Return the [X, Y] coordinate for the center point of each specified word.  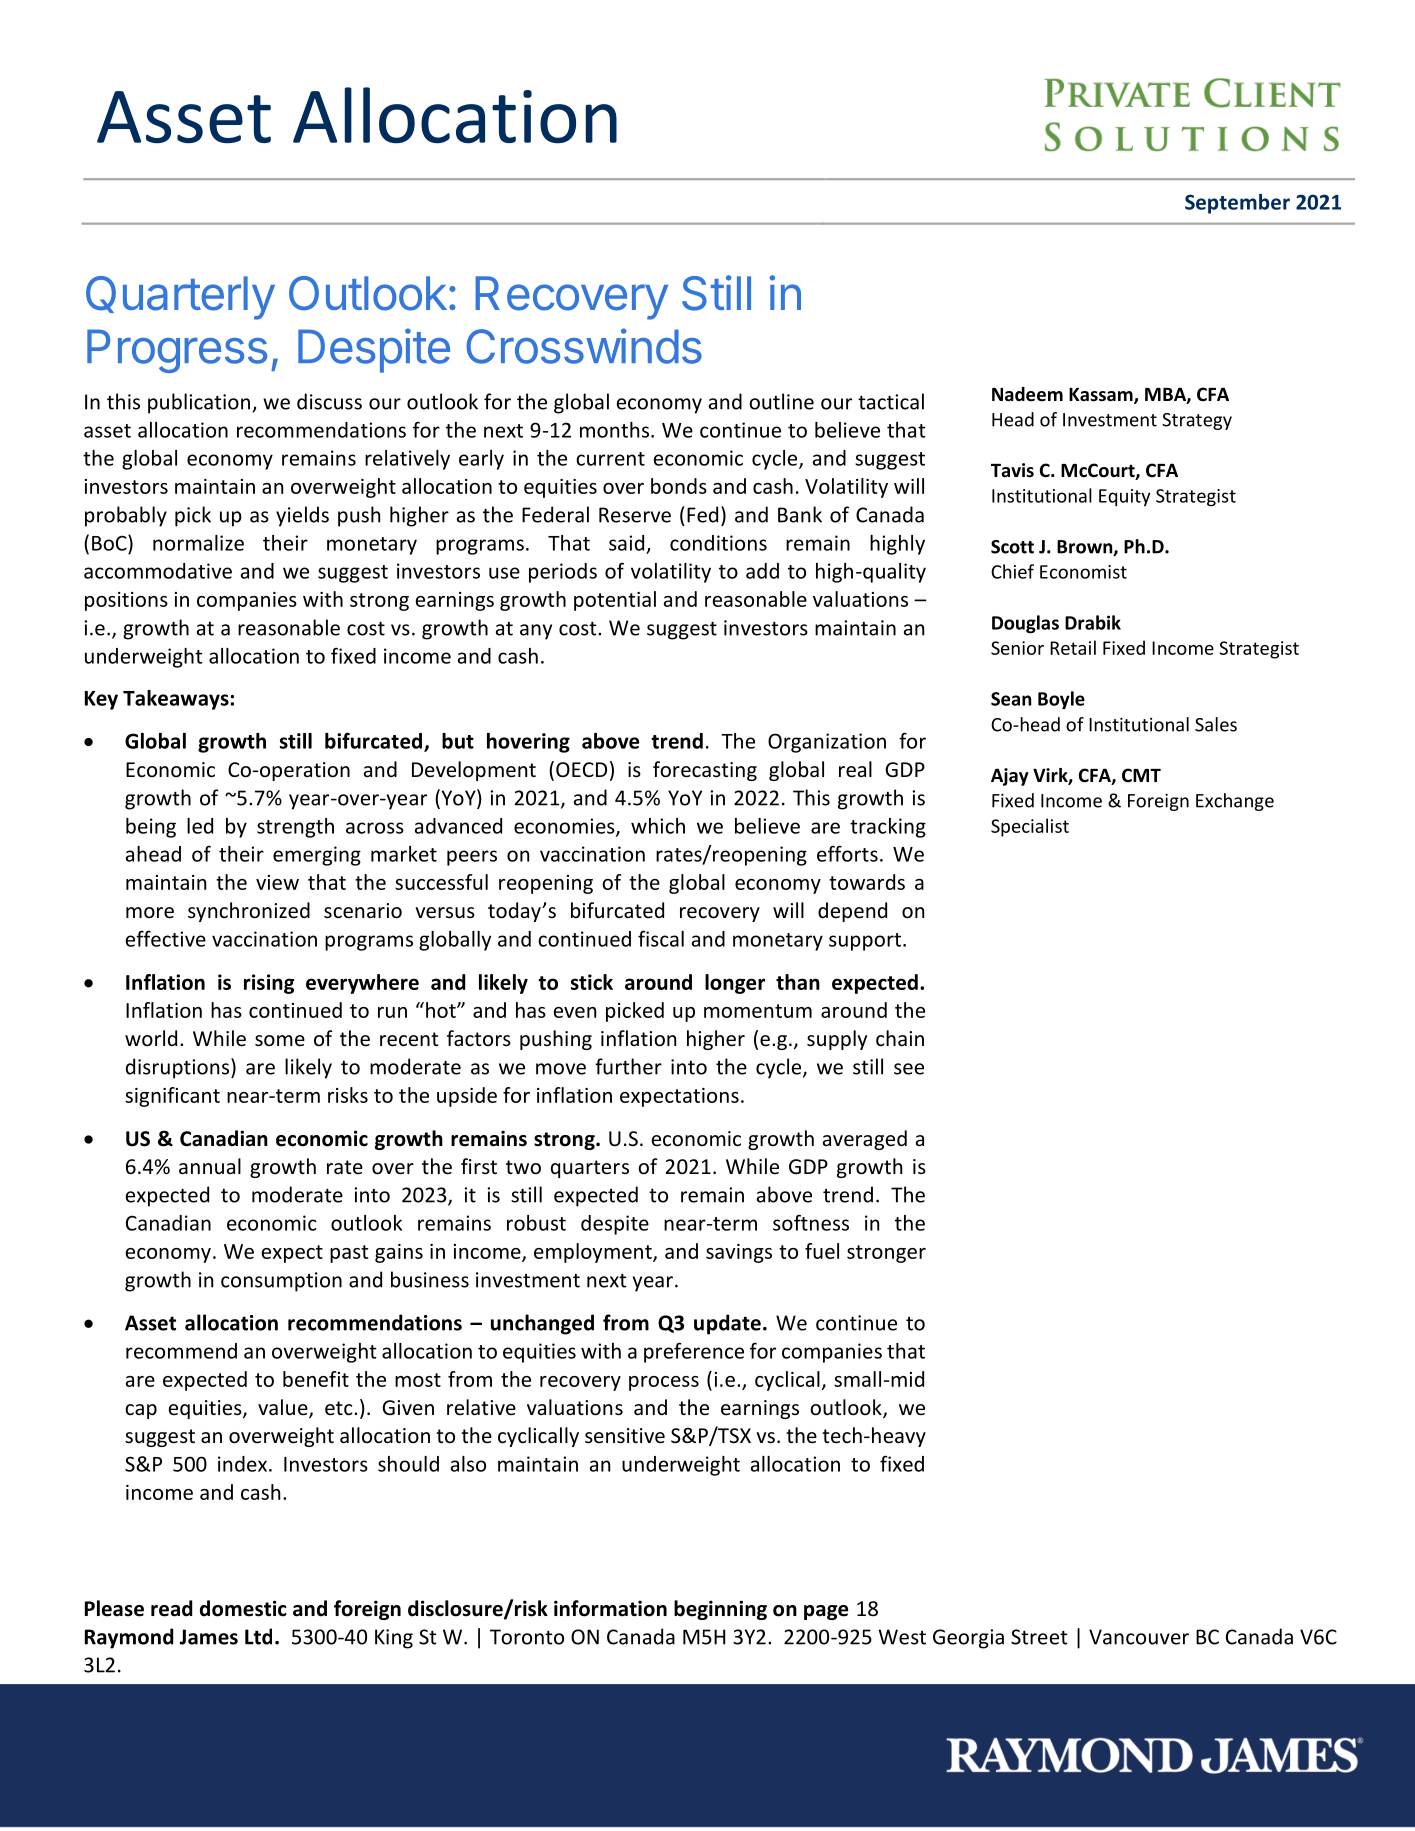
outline [781, 401]
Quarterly [180, 298]
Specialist [1030, 827]
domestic [243, 1608]
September [1237, 204]
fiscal [661, 938]
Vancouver [1139, 1637]
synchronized [249, 912]
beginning [720, 1610]
